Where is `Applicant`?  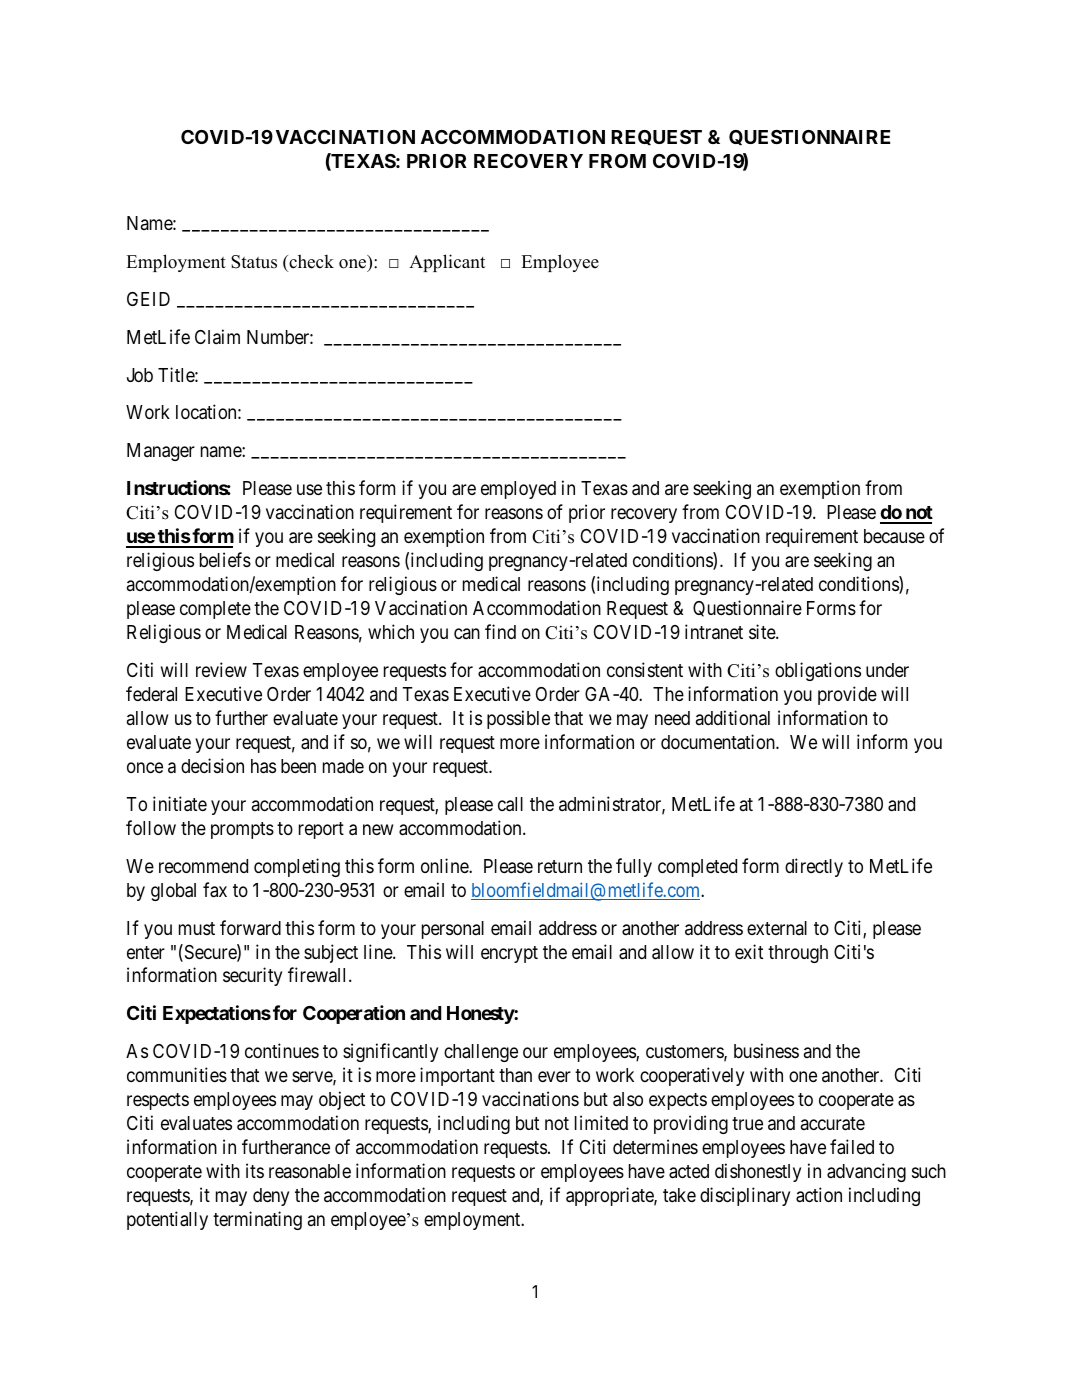
Applicant is located at coordinates (447, 263).
